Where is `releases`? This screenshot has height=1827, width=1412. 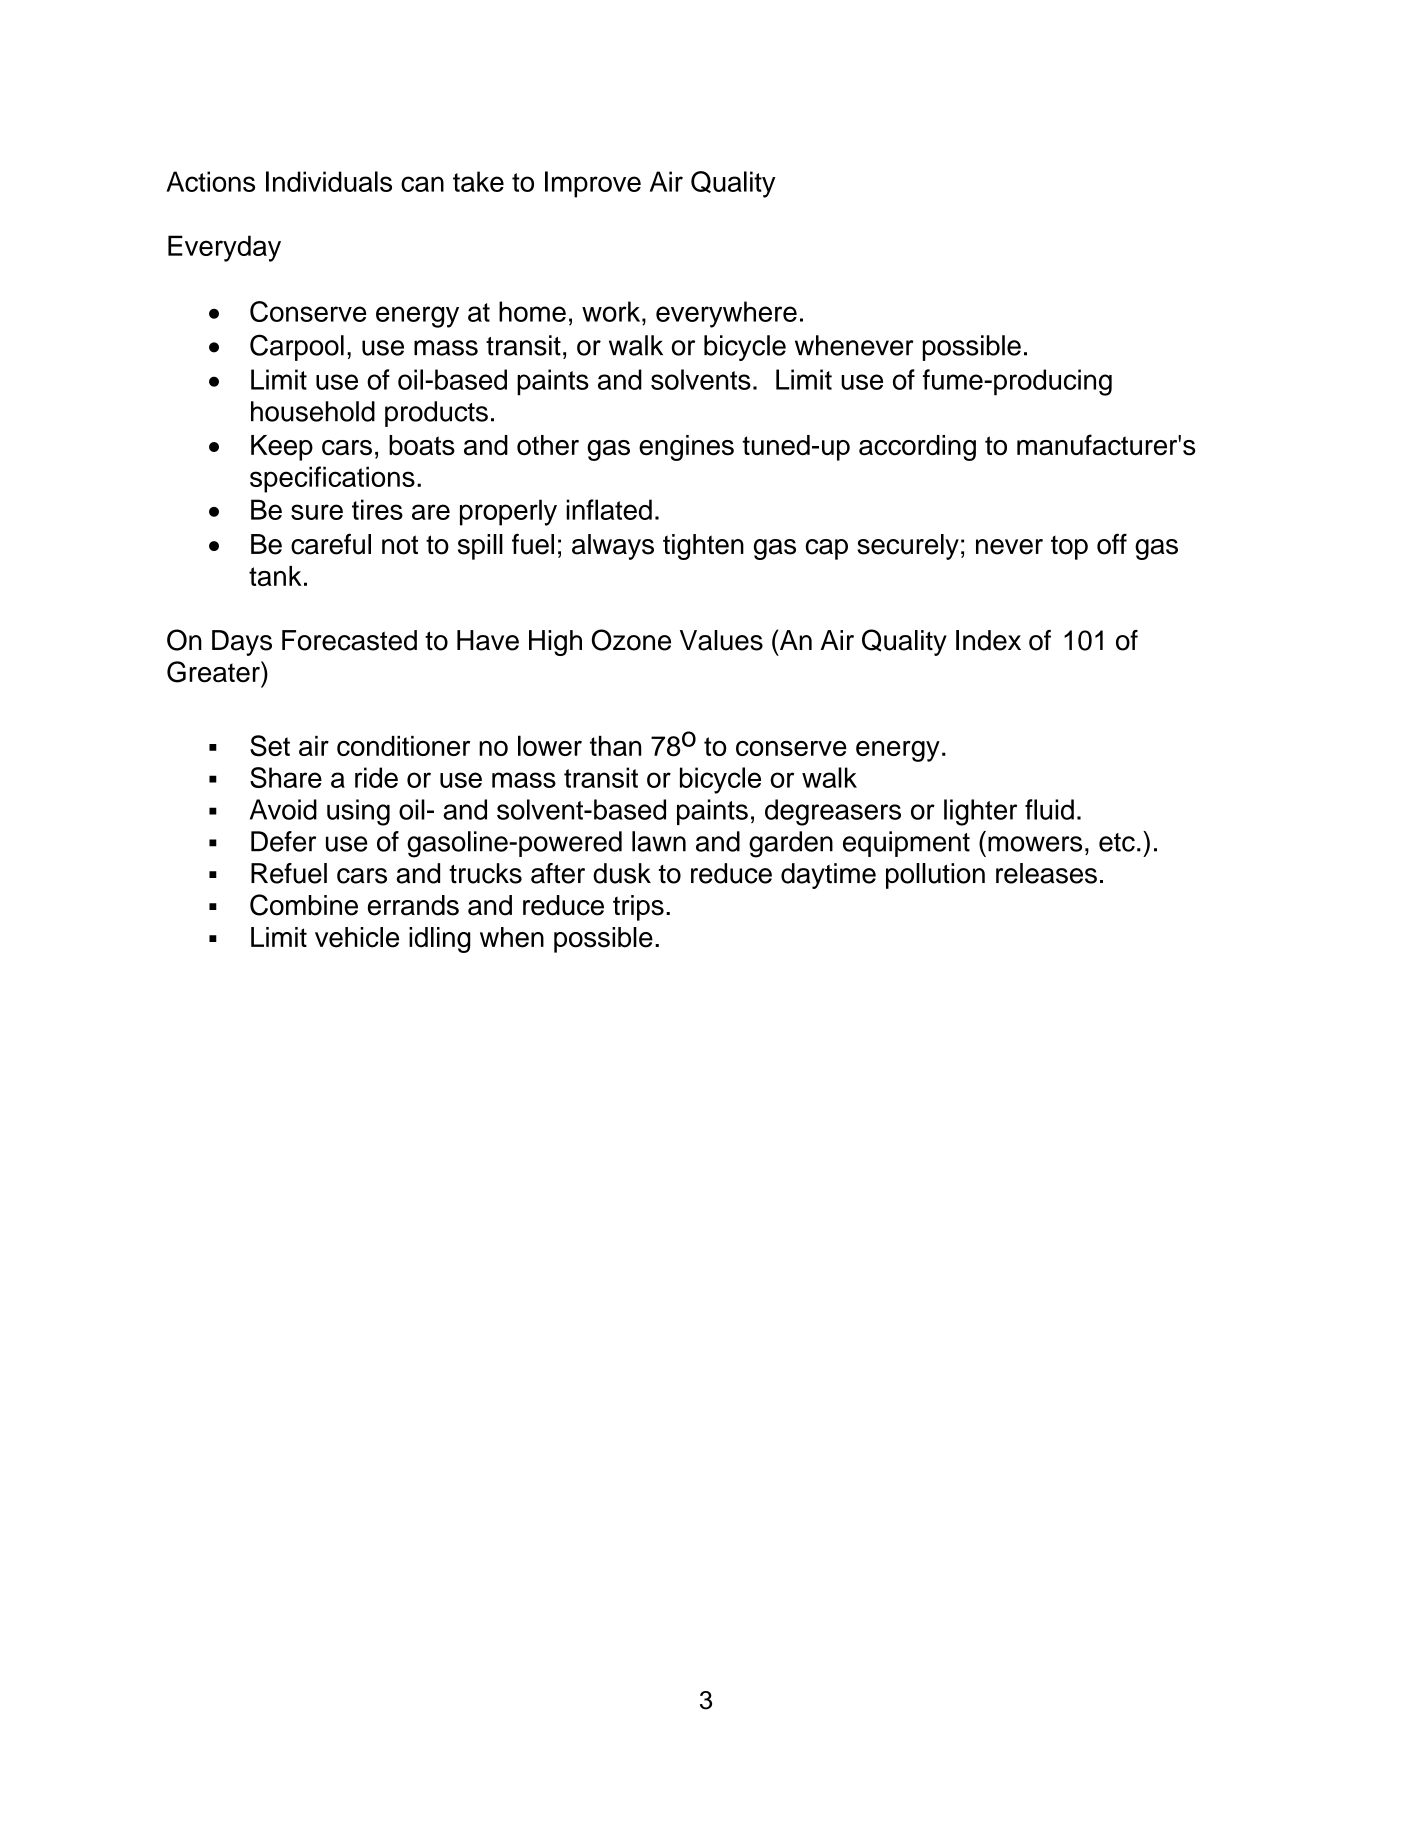 releases is located at coordinates (1046, 873).
